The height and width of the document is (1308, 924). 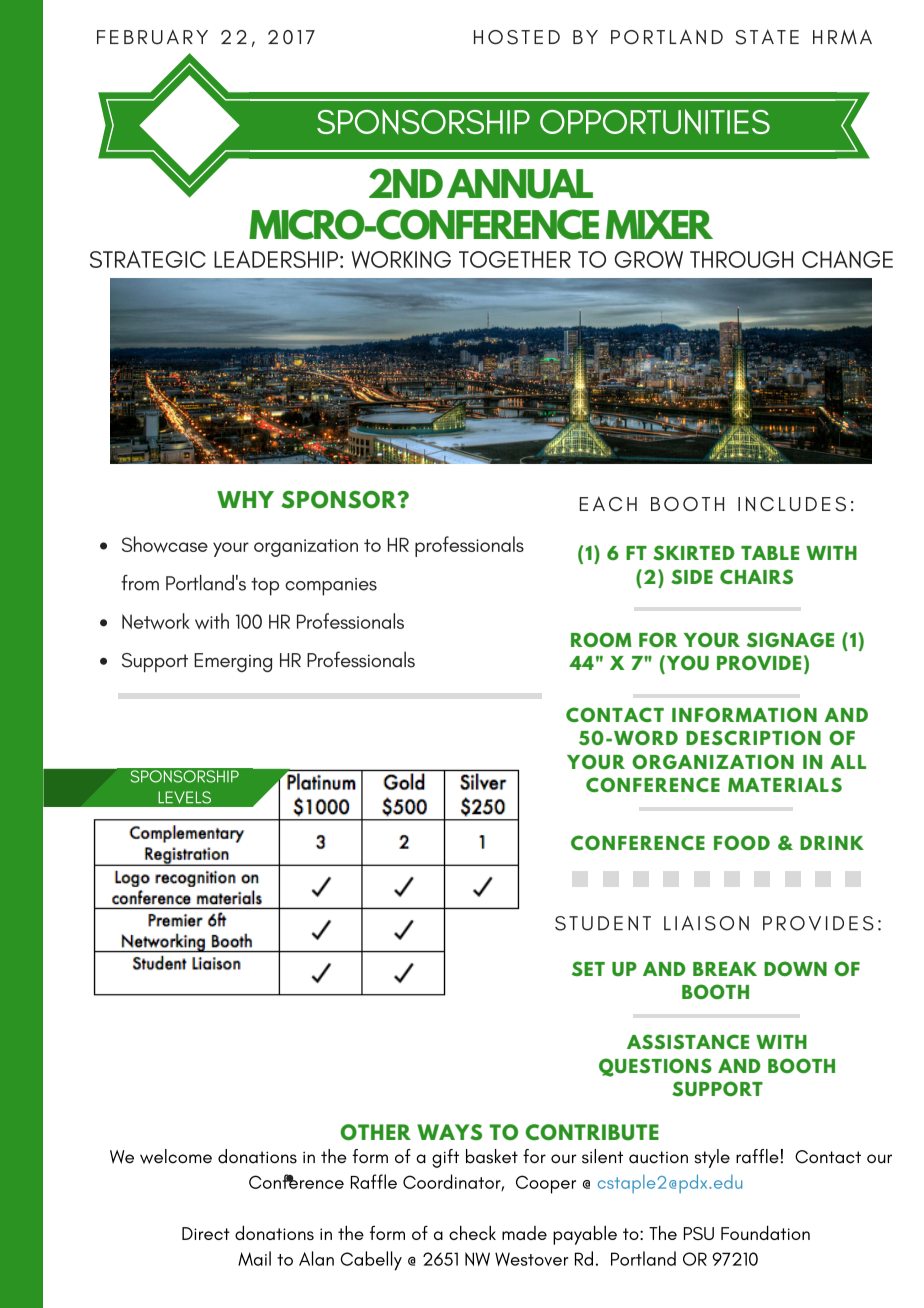 What do you see at coordinates (233, 662) in the document?
I see `Emerging` at bounding box center [233, 662].
